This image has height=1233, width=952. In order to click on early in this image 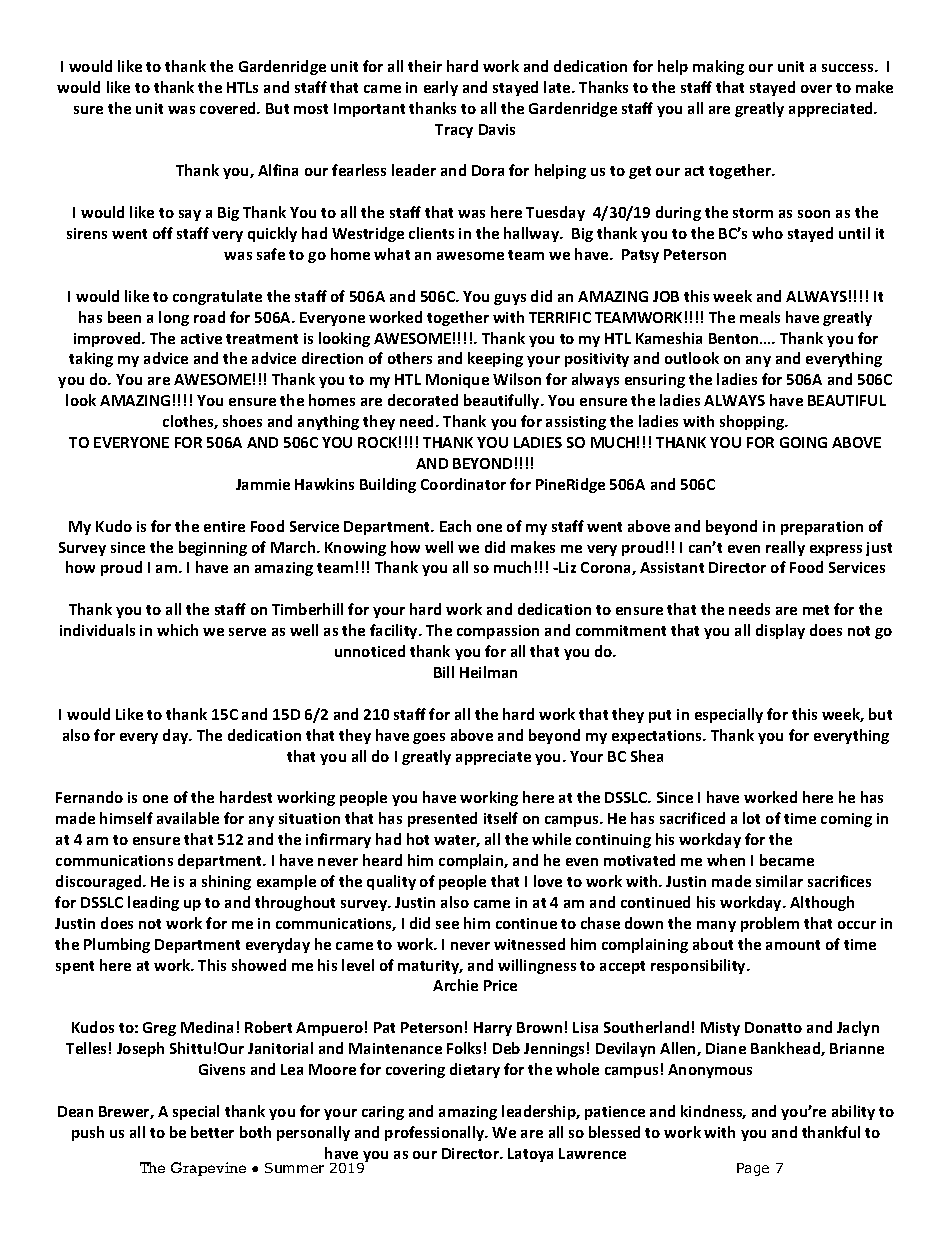, I will do `click(441, 88)`.
